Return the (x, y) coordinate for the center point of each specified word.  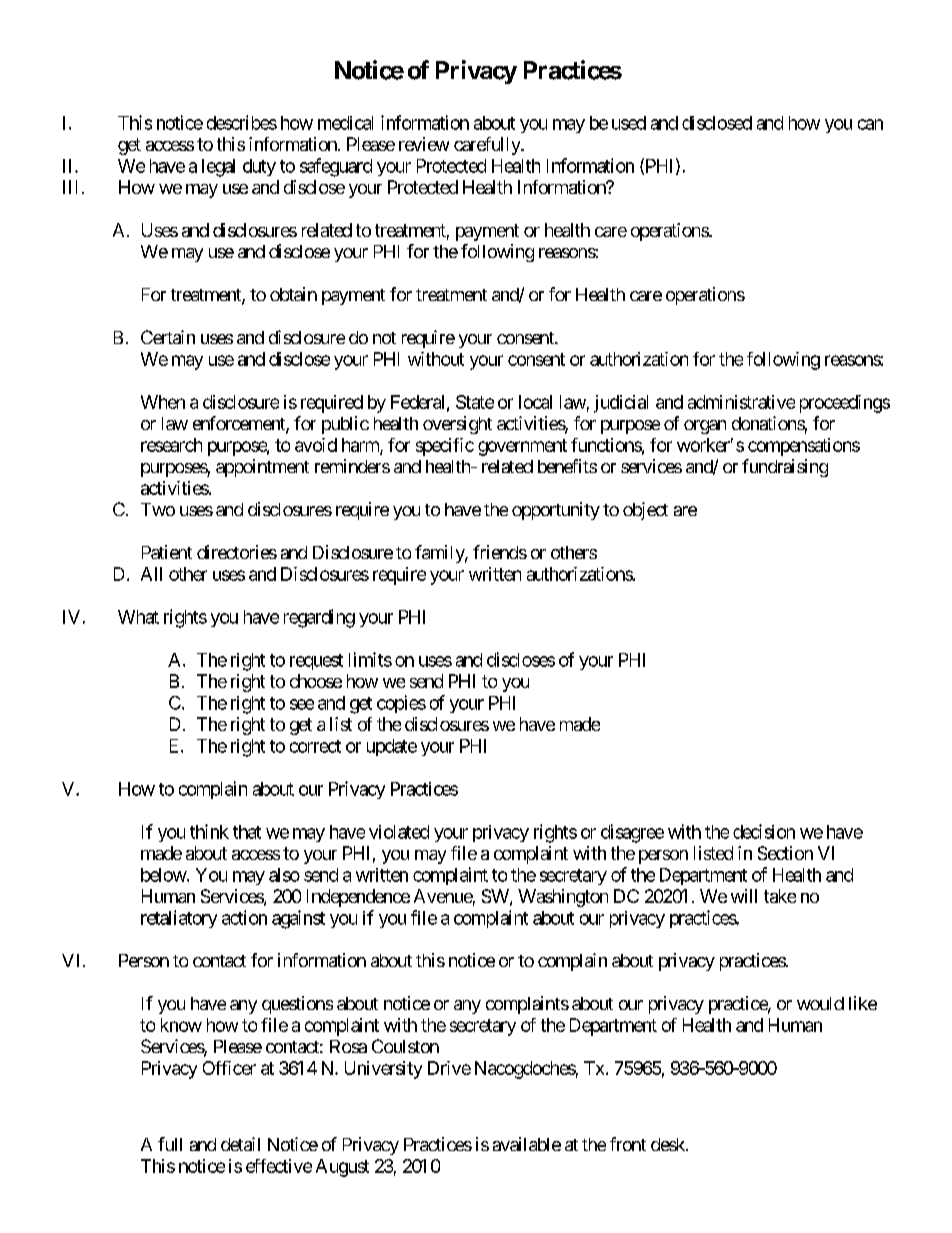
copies (401, 704)
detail (240, 1144)
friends (500, 552)
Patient (167, 552)
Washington (563, 898)
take (780, 896)
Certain (168, 337)
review (424, 144)
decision (764, 831)
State (475, 402)
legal (218, 168)
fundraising (785, 468)
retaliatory (179, 919)
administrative (741, 402)
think (209, 831)
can (870, 124)
